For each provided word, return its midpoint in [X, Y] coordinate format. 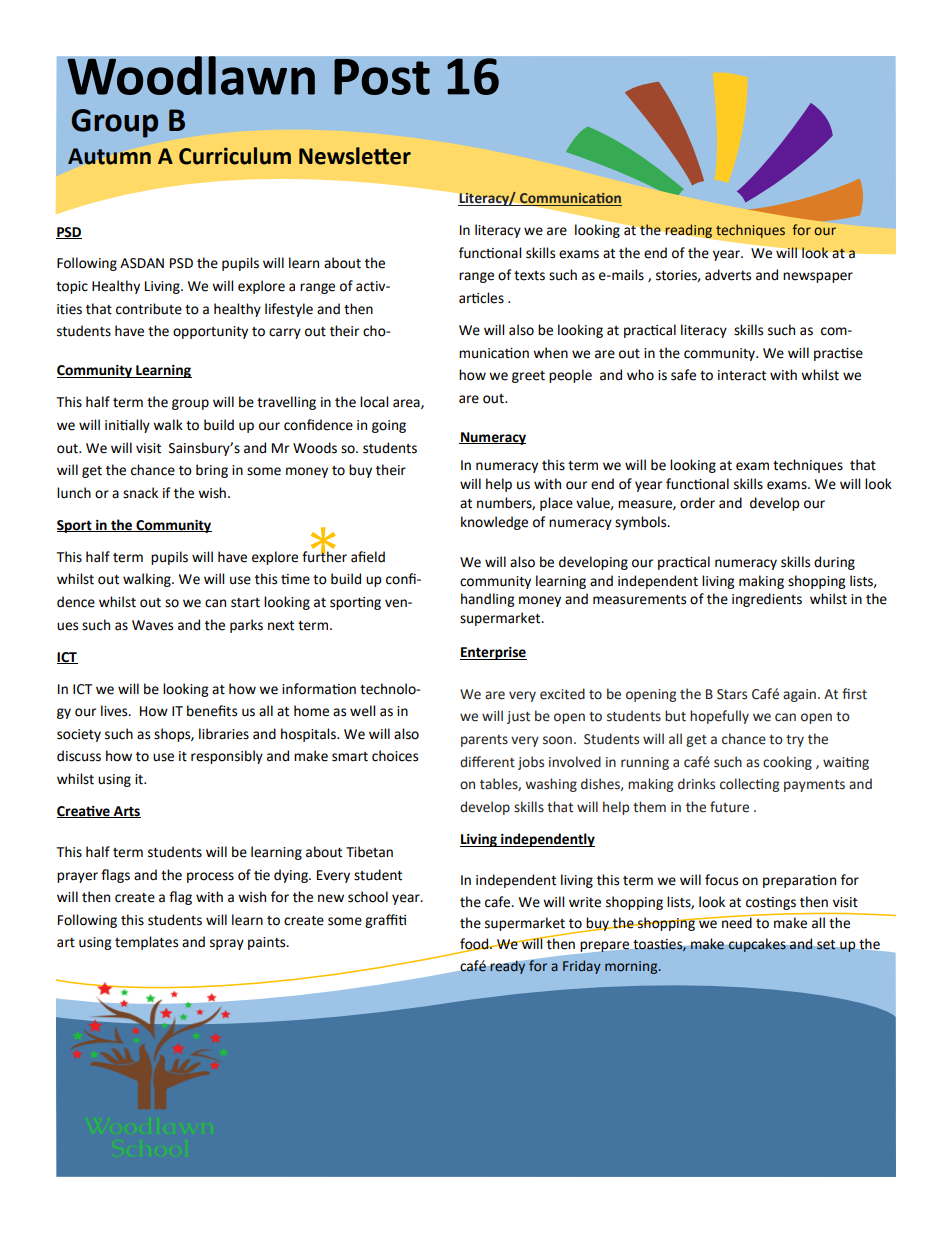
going [389, 426]
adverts [728, 275]
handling [487, 600]
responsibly [227, 757]
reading [688, 231]
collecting [749, 785]
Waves [152, 625]
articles [481, 298]
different [487, 762]
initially [127, 426]
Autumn [109, 156]
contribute [149, 309]
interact [742, 375]
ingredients [767, 600]
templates [146, 943]
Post [382, 76]
